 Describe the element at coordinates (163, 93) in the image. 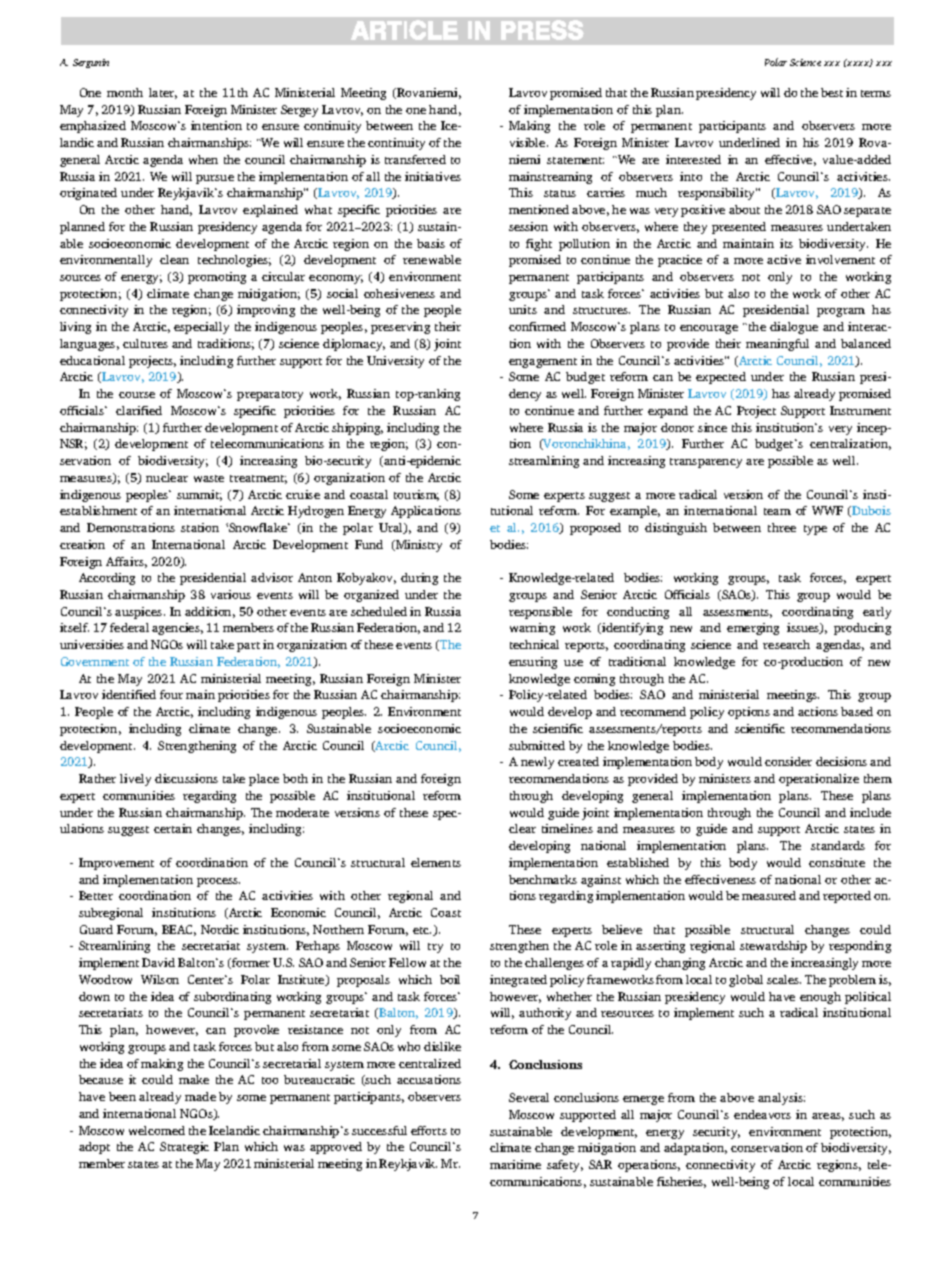

I see `later` at that location.
